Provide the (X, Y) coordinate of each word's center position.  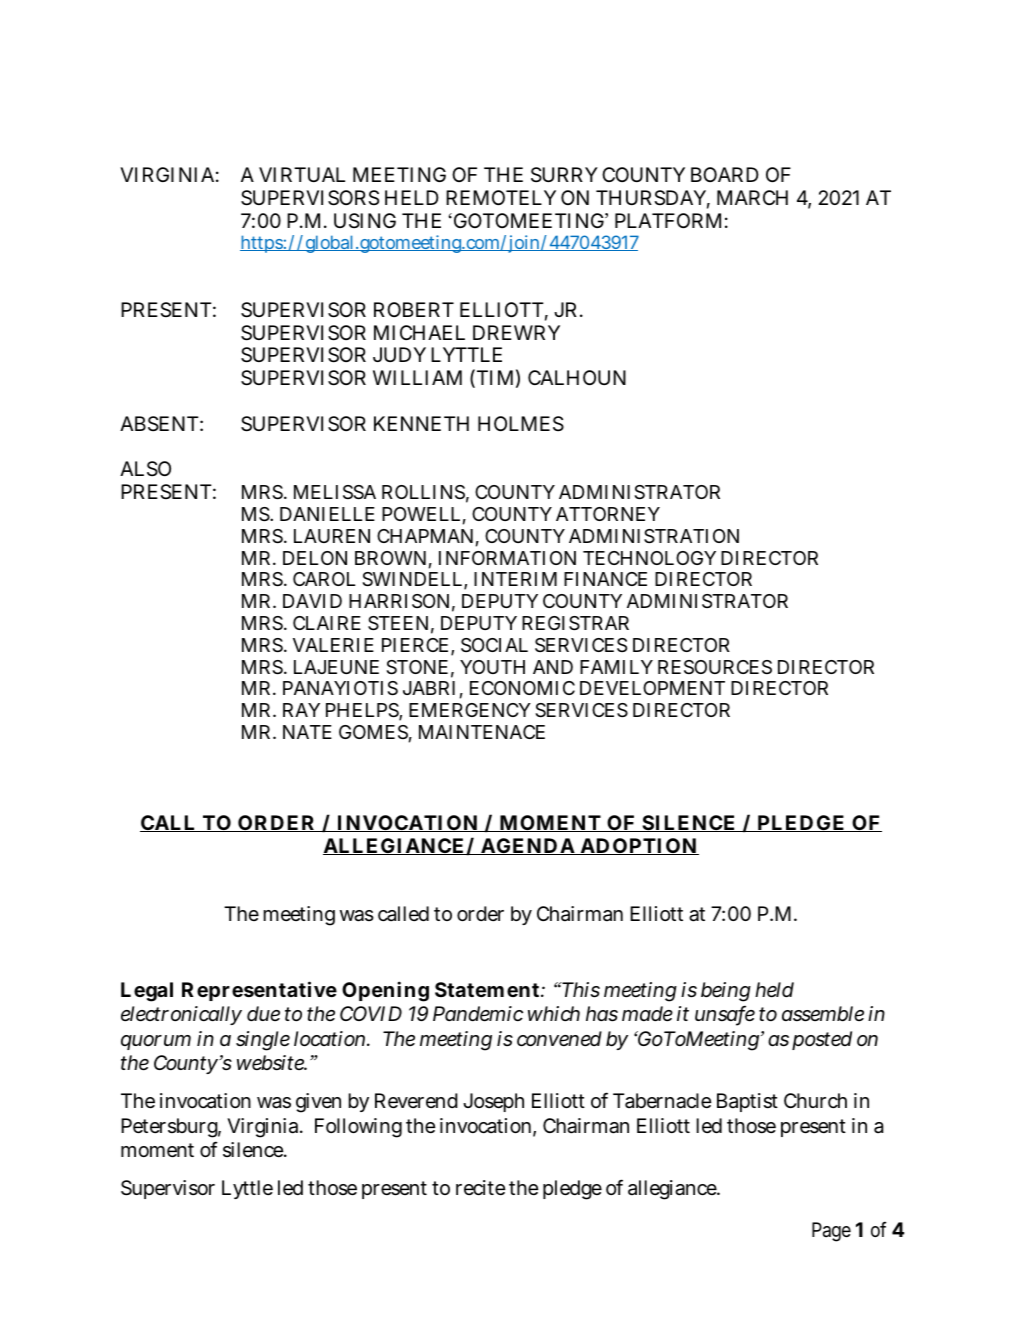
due (263, 1013)
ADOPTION (638, 846)
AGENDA (528, 846)
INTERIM (515, 579)
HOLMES (521, 424)
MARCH (752, 197)
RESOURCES (715, 667)
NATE (307, 732)
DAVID (312, 601)
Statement (488, 989)
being (726, 992)
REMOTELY (501, 197)
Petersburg (171, 1128)
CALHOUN (577, 377)
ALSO (145, 469)
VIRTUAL (302, 174)
